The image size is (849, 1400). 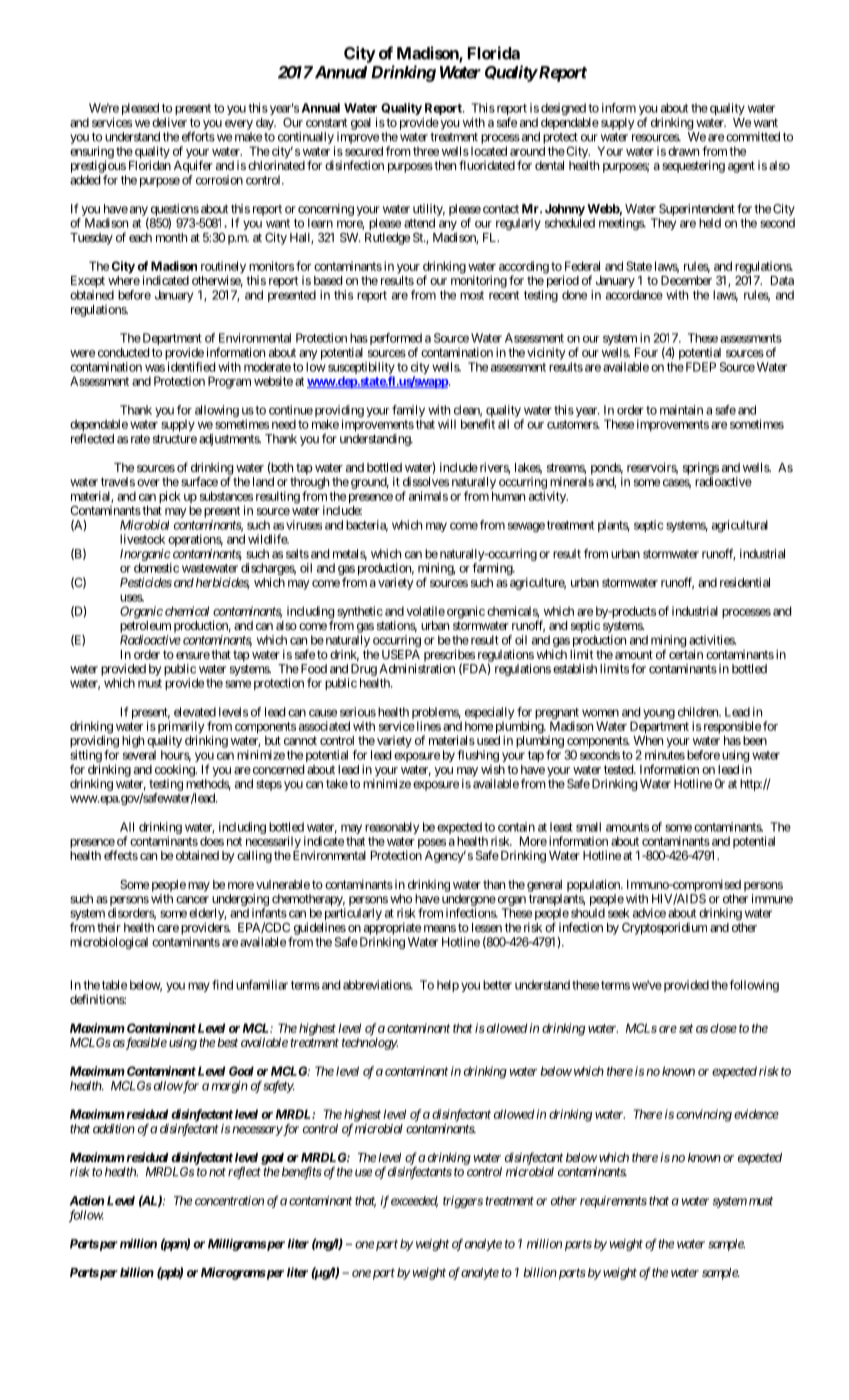 I want to click on deliver, so click(x=169, y=122).
